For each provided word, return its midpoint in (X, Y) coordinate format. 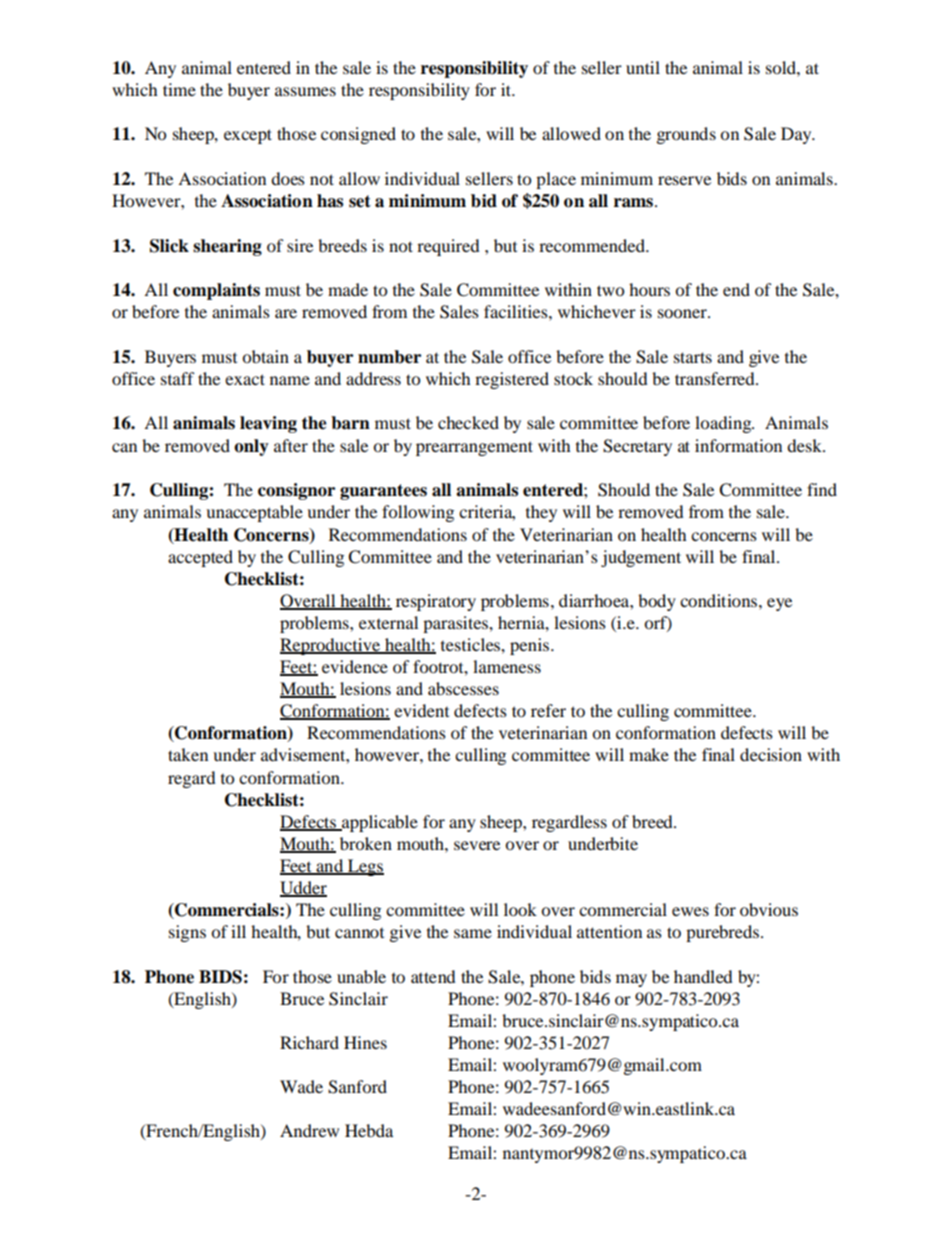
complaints (216, 291)
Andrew (309, 1130)
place (556, 180)
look (520, 909)
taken (188, 754)
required (448, 247)
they (541, 513)
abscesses (463, 688)
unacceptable (254, 513)
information (738, 445)
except (248, 136)
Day (797, 135)
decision (771, 754)
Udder (303, 888)
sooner (683, 313)
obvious (769, 909)
